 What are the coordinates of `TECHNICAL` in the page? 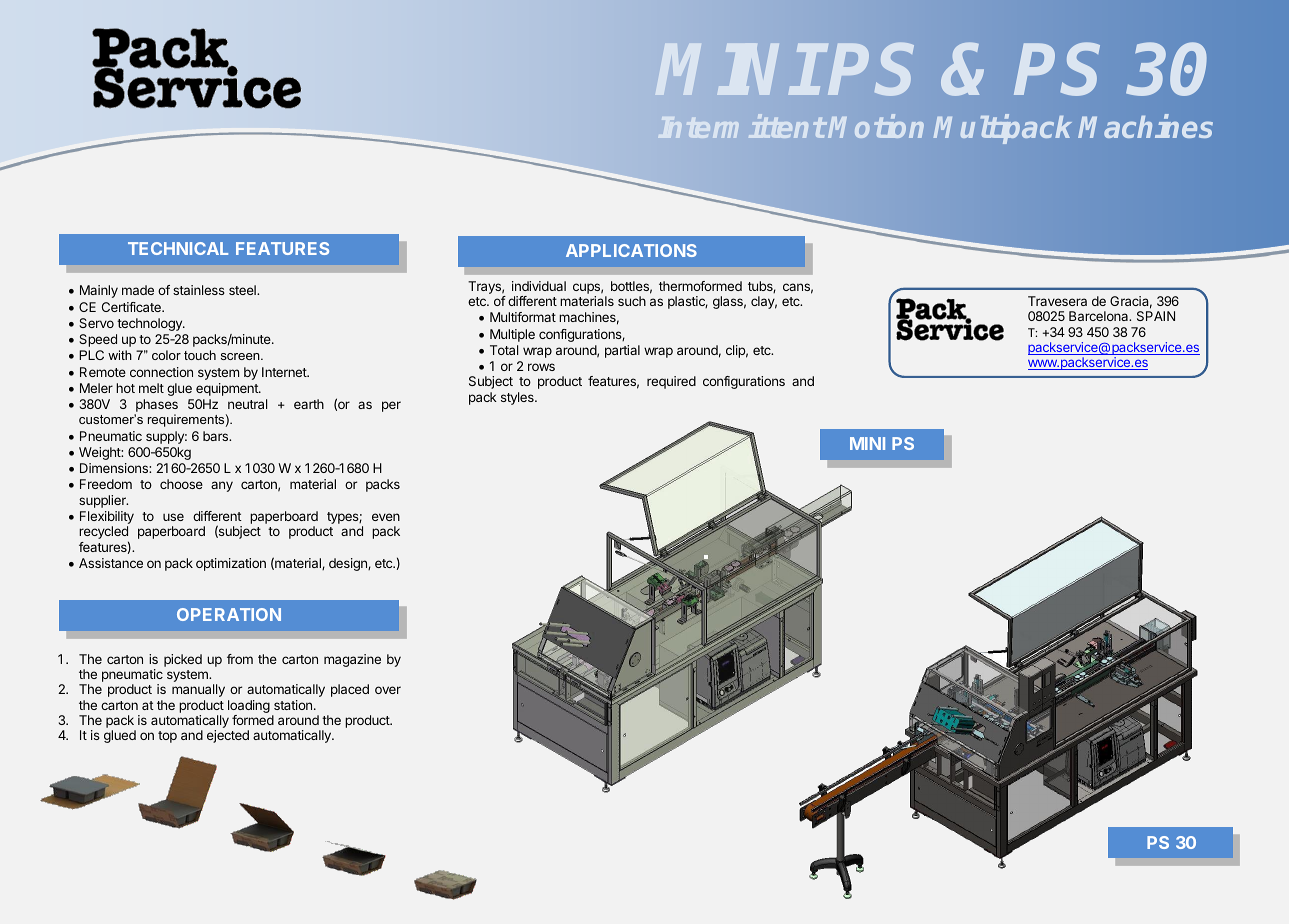 It's located at (178, 248).
